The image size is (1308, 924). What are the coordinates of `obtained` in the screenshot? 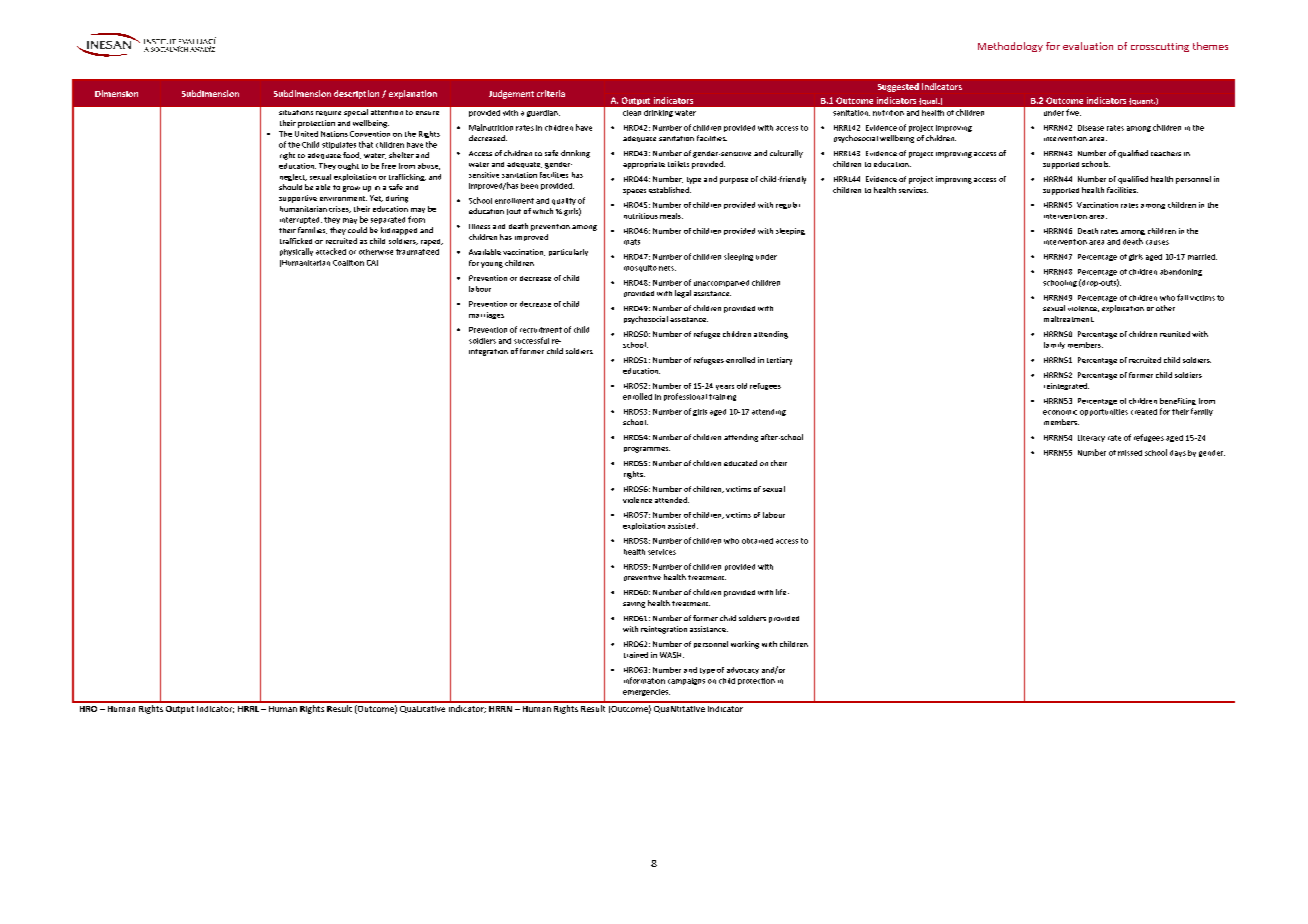 It's located at (757, 541).
